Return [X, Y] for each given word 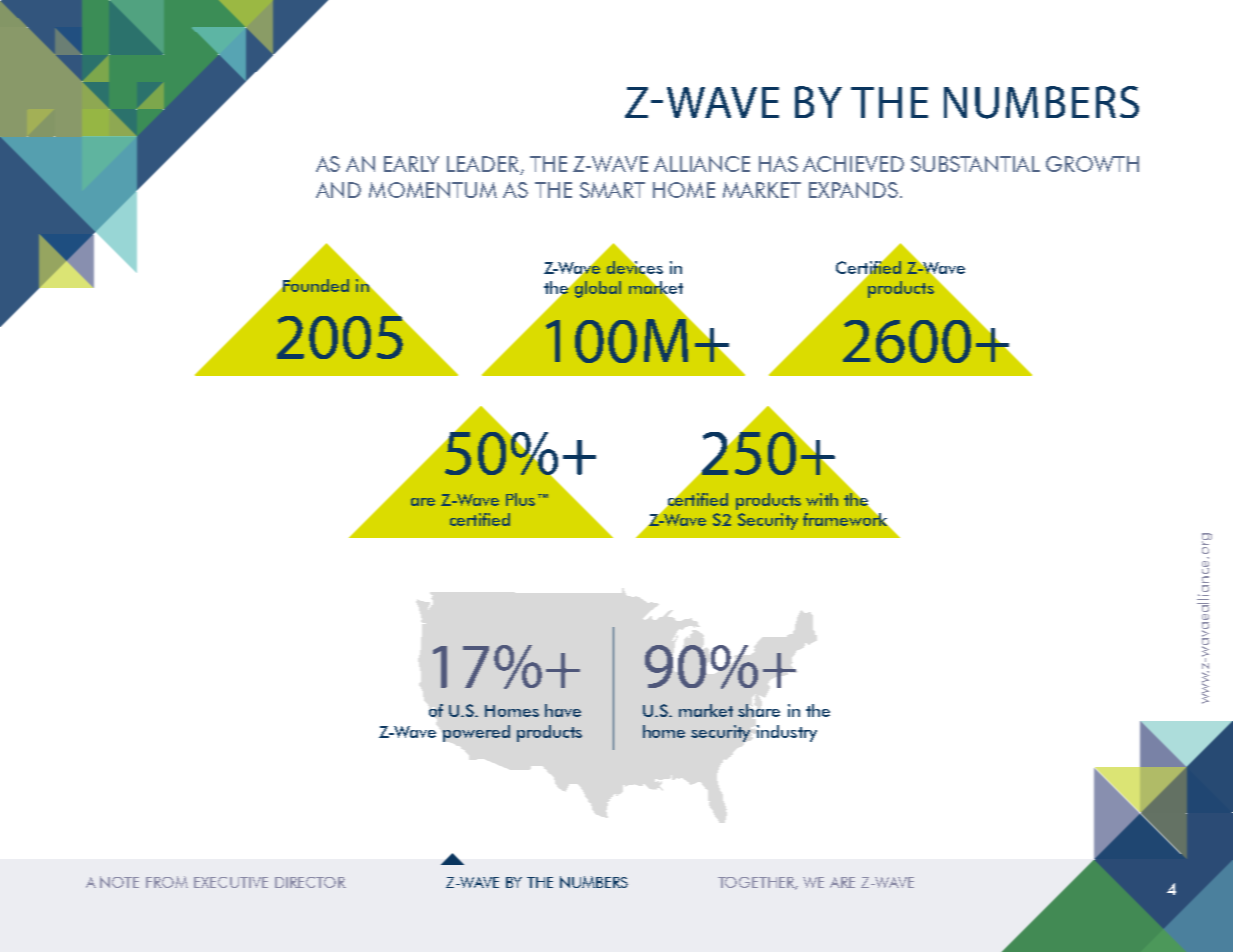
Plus [520, 499]
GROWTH [1092, 164]
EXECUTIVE [231, 882]
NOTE [119, 882]
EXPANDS [853, 190]
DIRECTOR [310, 882]
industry [787, 733]
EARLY [411, 164]
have [563, 710]
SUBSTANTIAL [975, 164]
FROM [167, 882]
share [759, 710]
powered [476, 733]
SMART [612, 190]
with [822, 499]
